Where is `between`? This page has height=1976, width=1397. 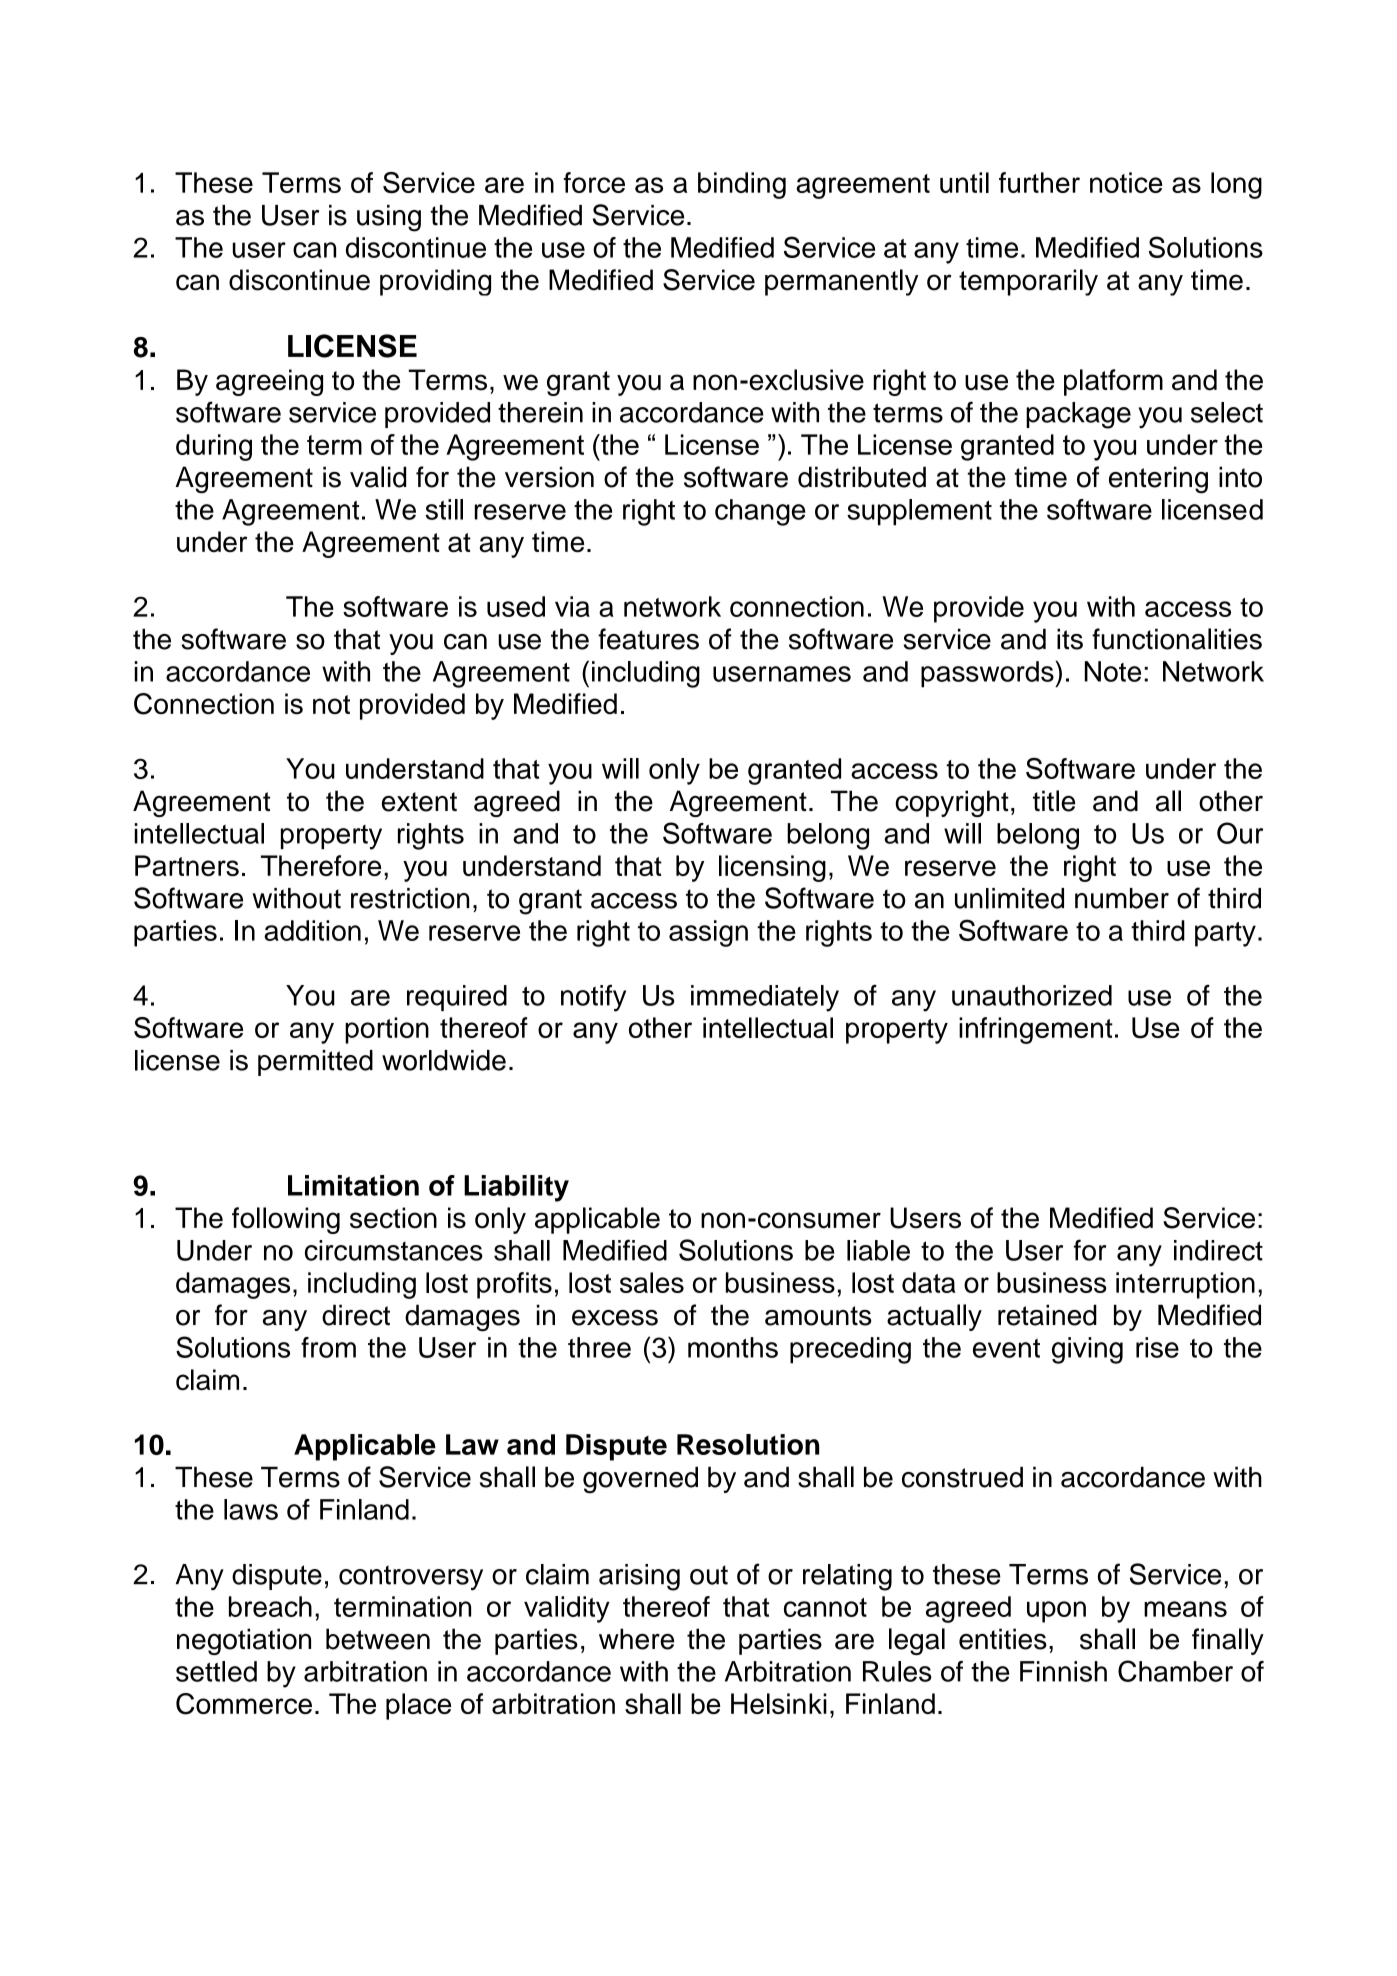 between is located at coordinates (378, 1639).
